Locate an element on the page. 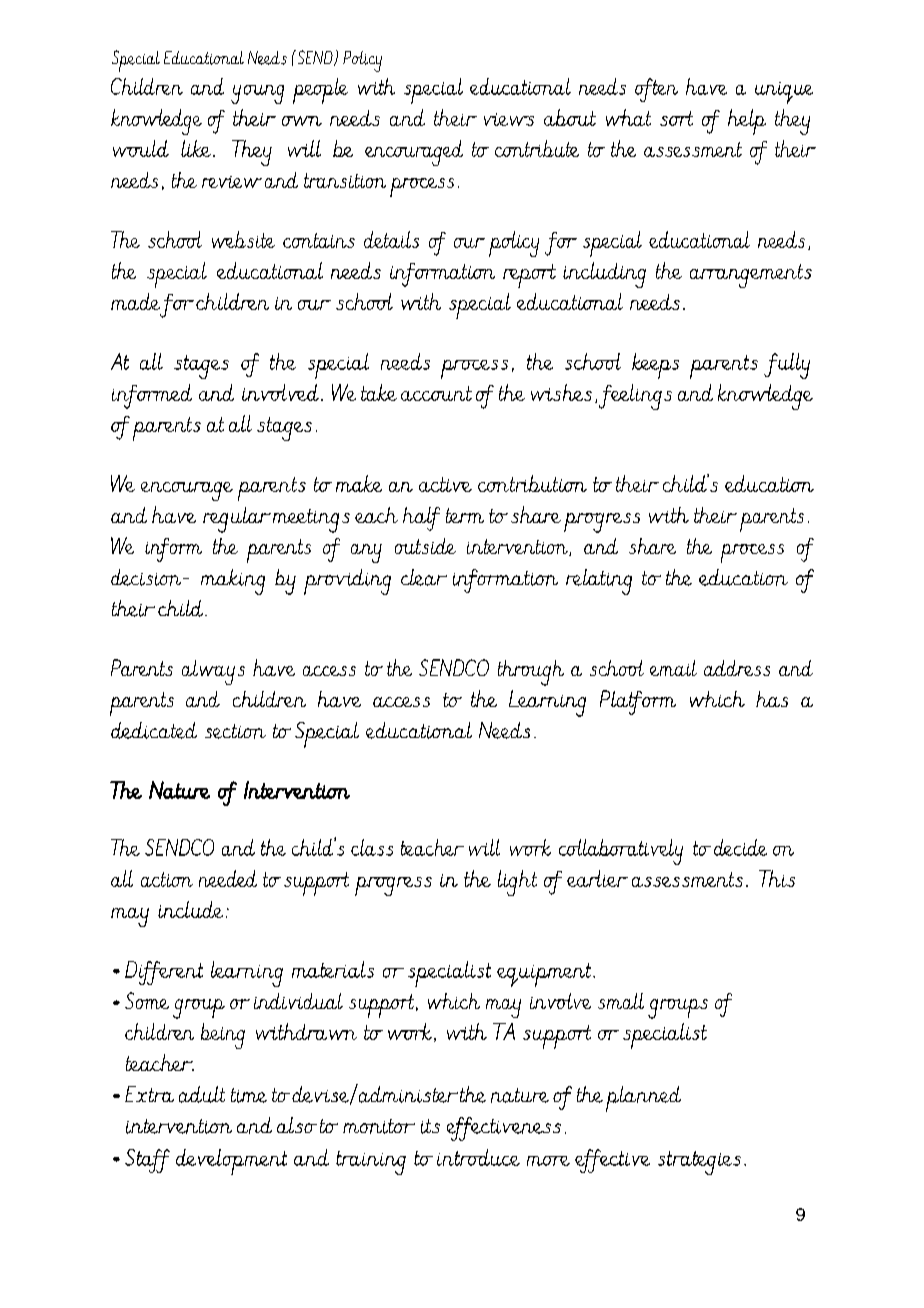  regular is located at coordinates (237, 520).
